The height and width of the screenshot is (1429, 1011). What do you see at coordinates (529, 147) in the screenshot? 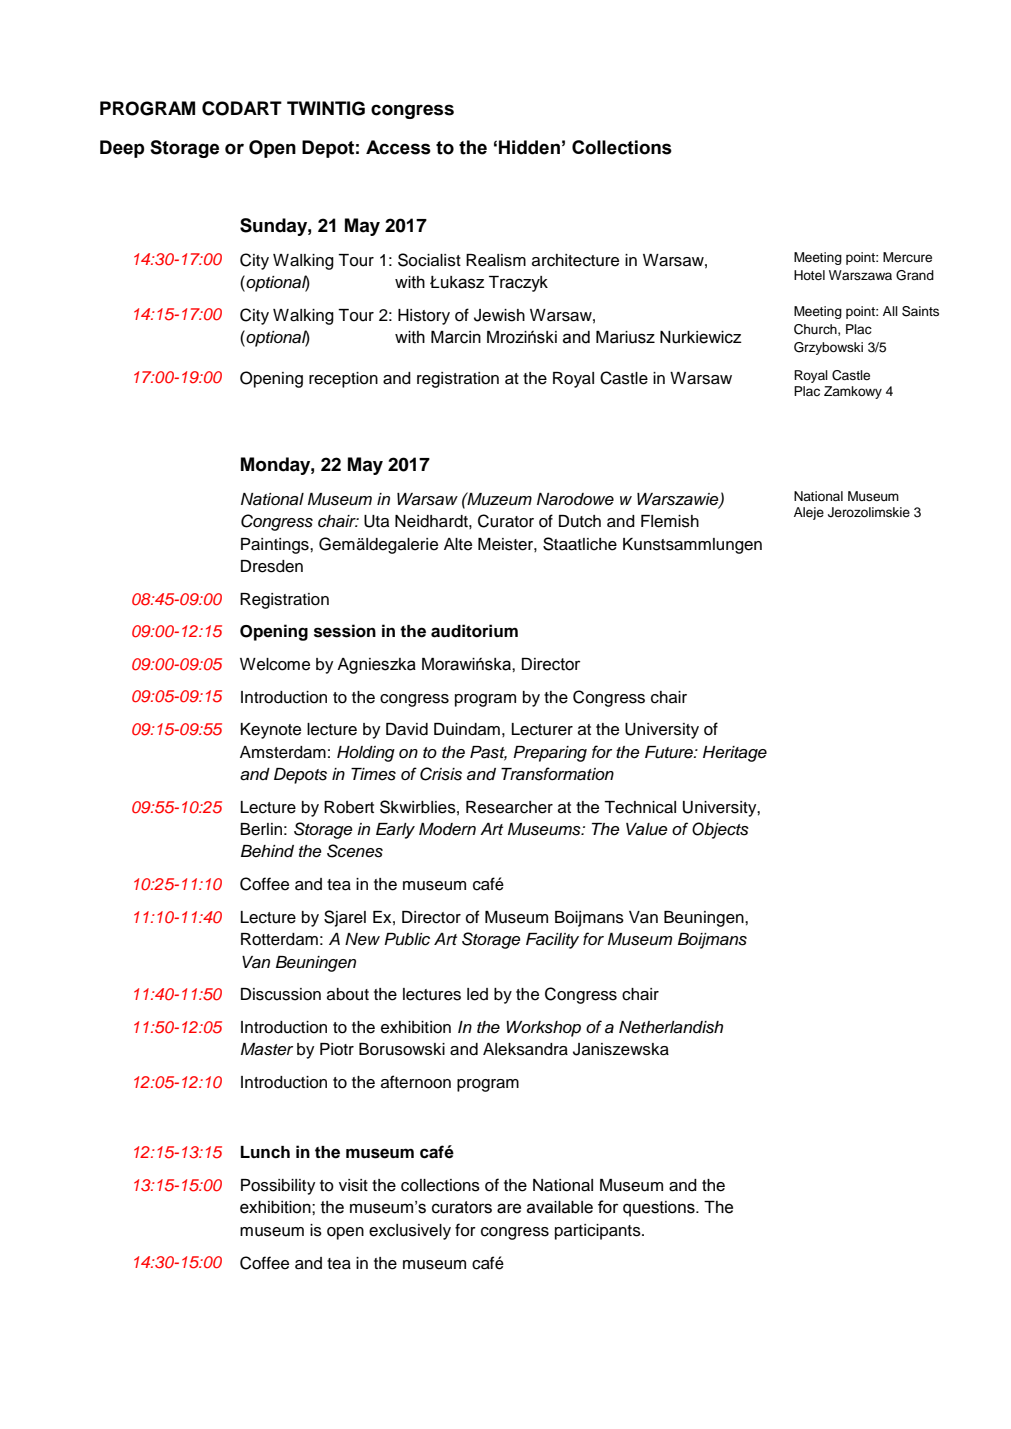
I see `Hidden` at bounding box center [529, 147].
